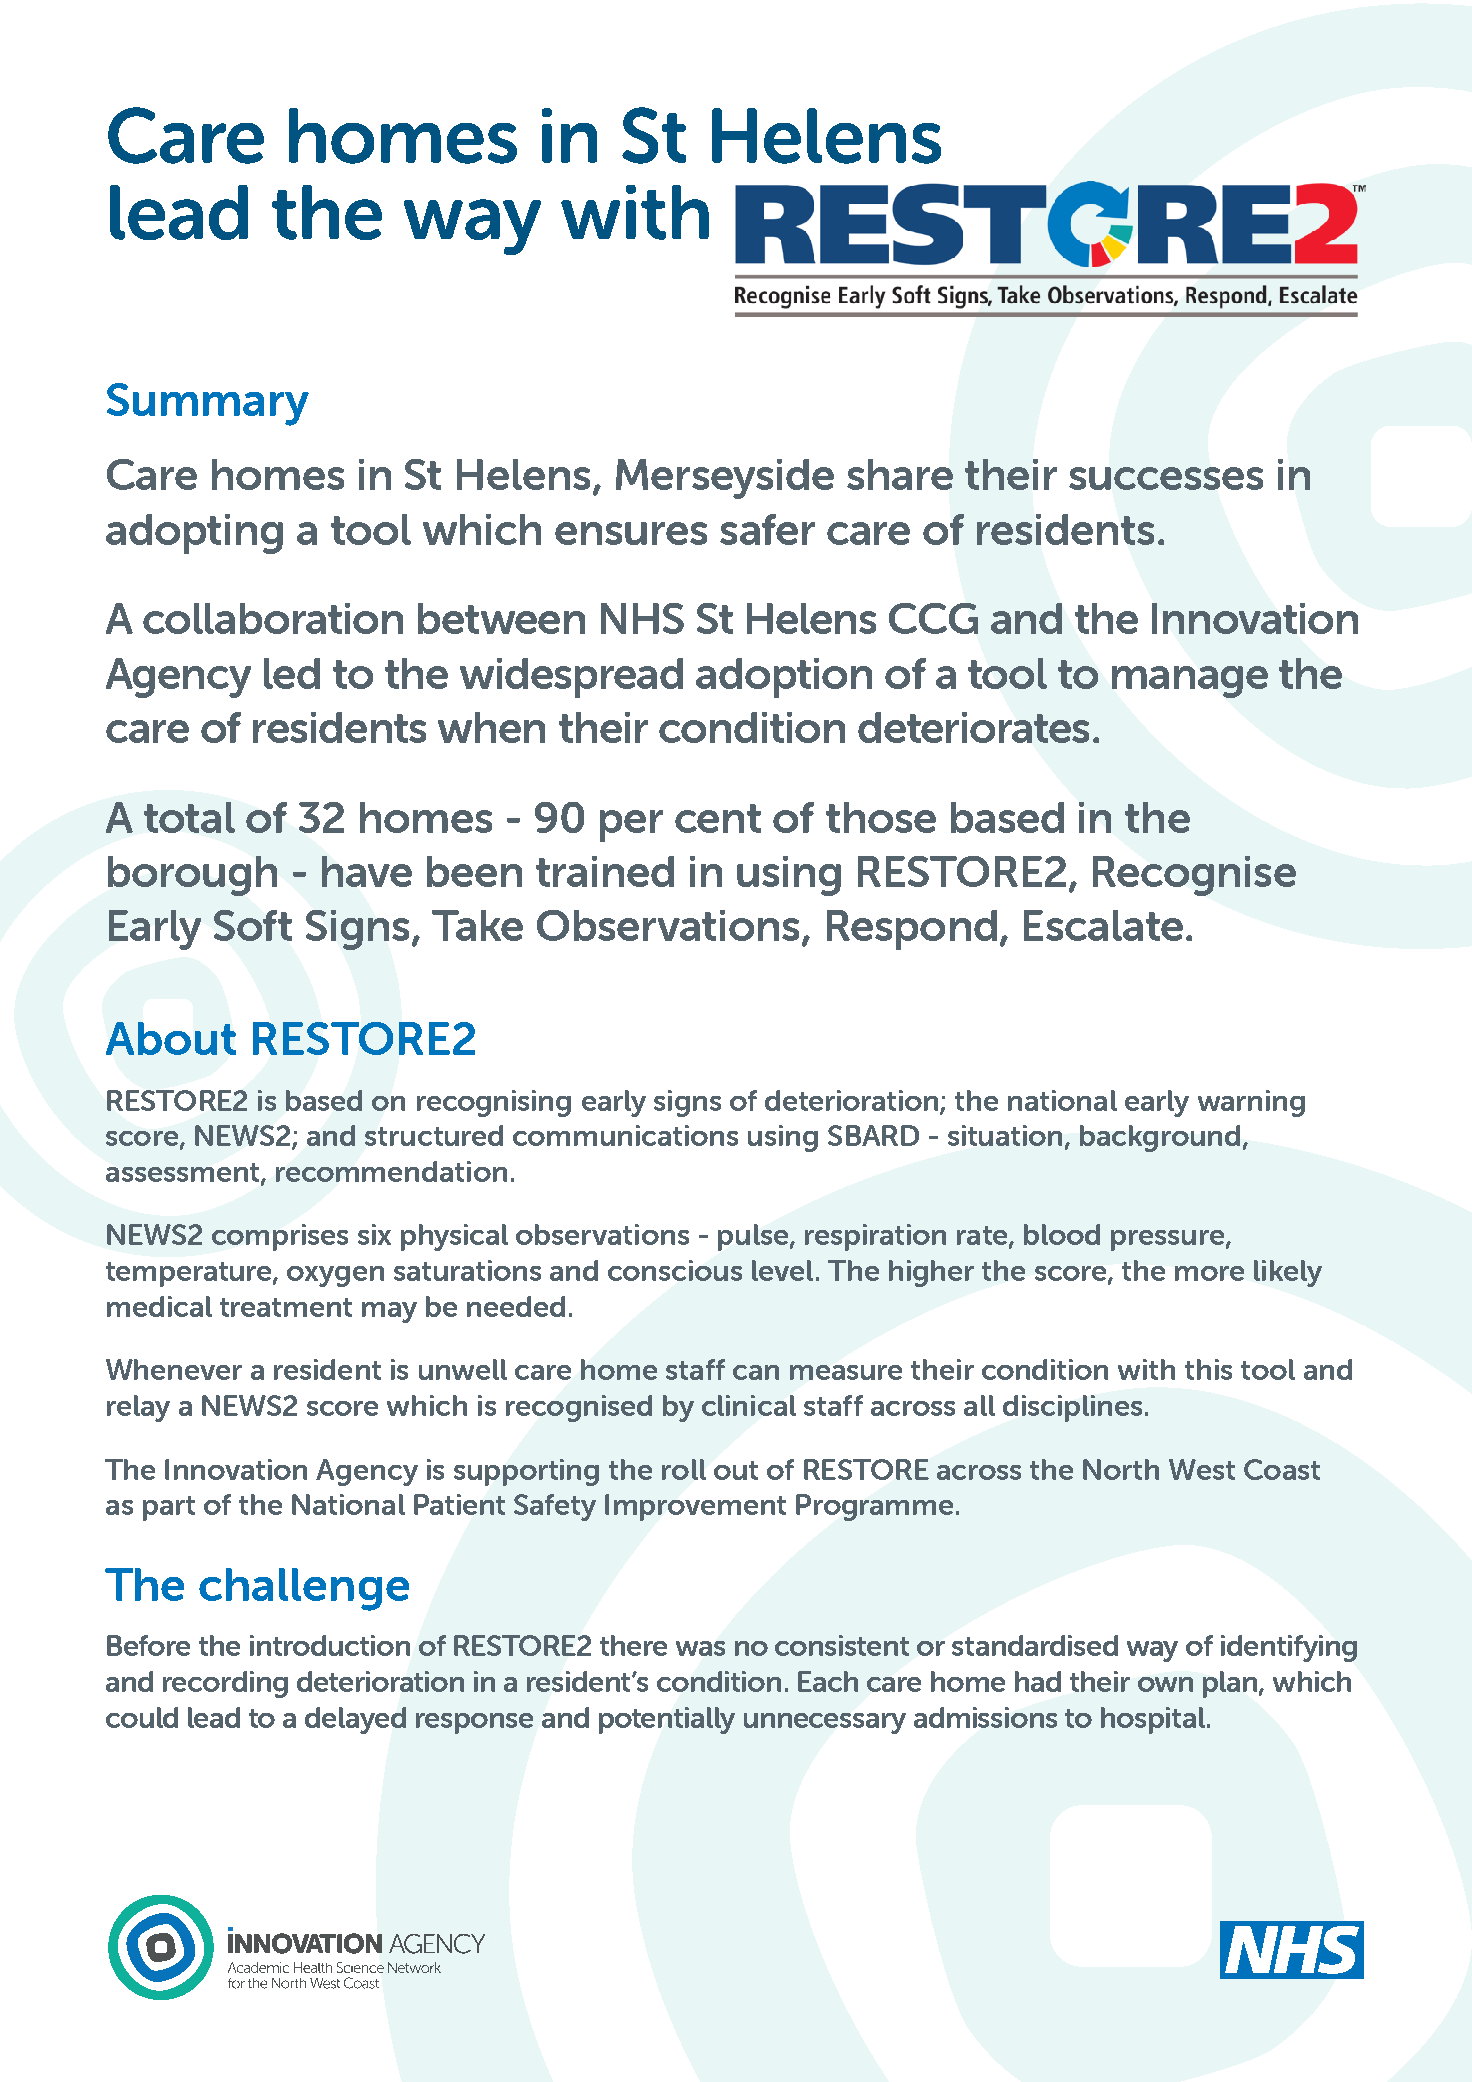 The height and width of the screenshot is (2082, 1472). I want to click on own, so click(1165, 1684).
